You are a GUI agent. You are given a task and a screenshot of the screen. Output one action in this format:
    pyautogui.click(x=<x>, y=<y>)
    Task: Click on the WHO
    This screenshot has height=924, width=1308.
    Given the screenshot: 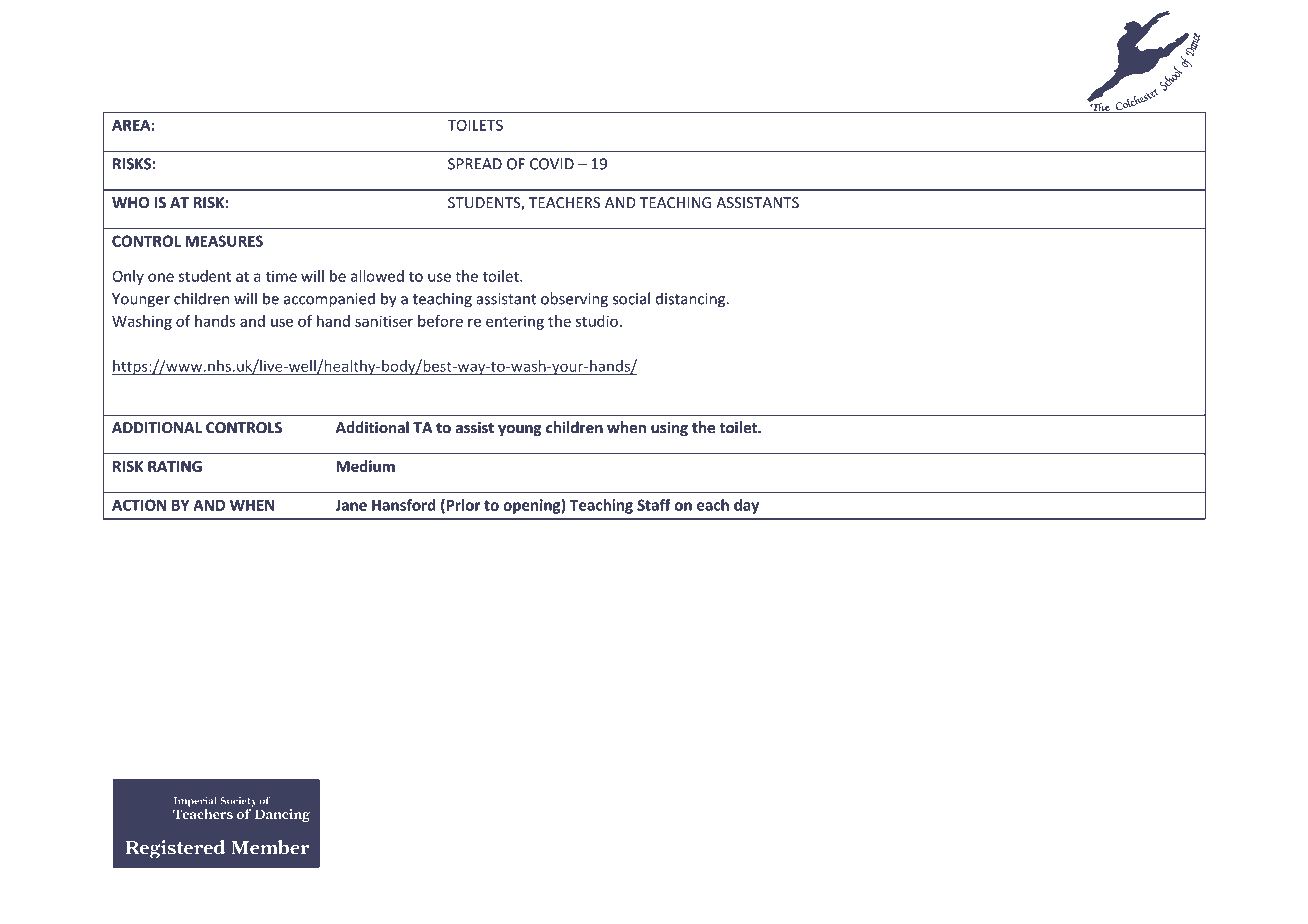 What is the action you would take?
    pyautogui.click(x=130, y=203)
